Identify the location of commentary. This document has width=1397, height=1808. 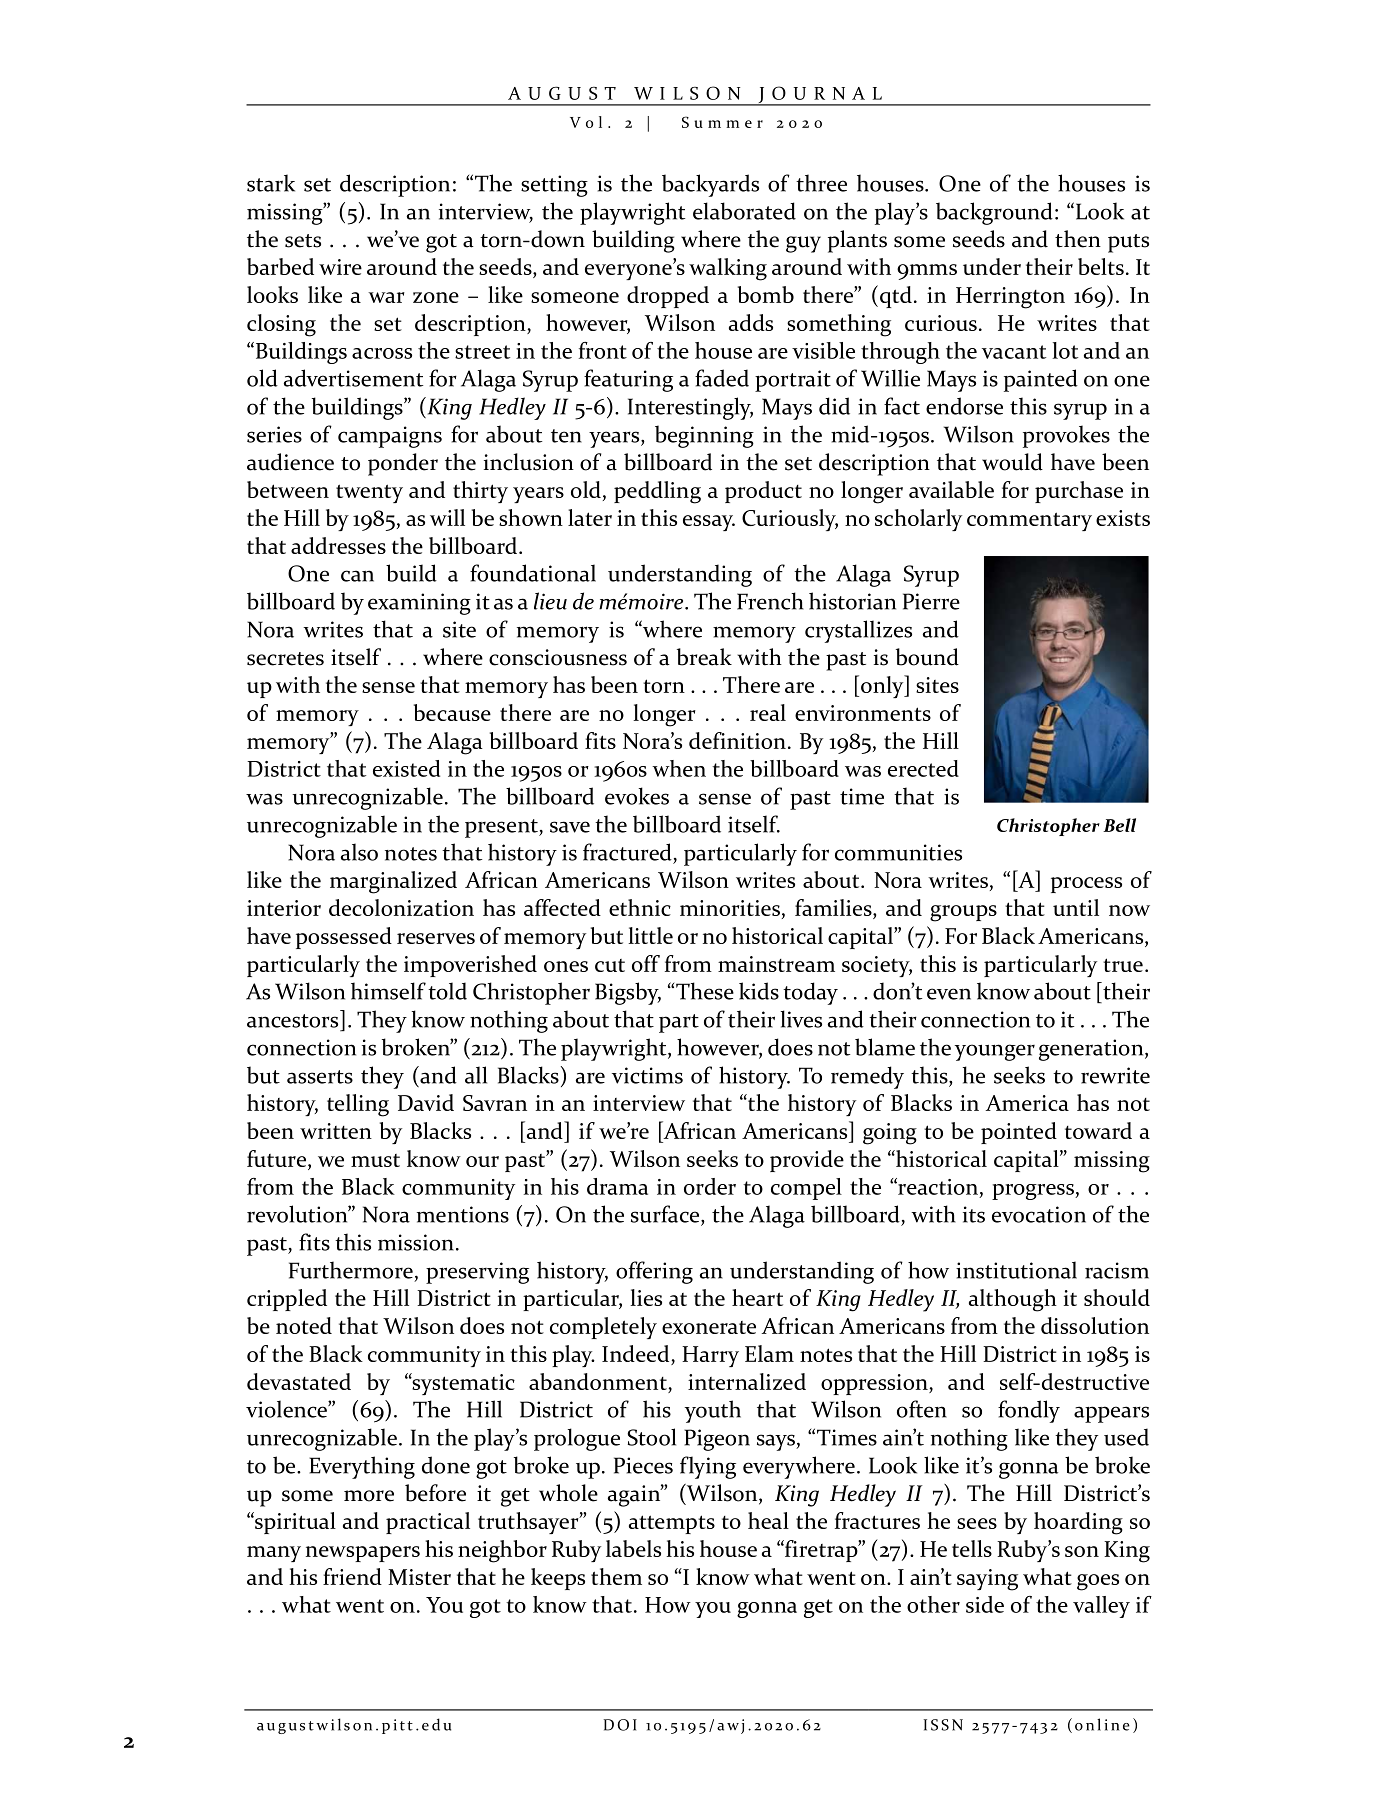
(1029, 521).
